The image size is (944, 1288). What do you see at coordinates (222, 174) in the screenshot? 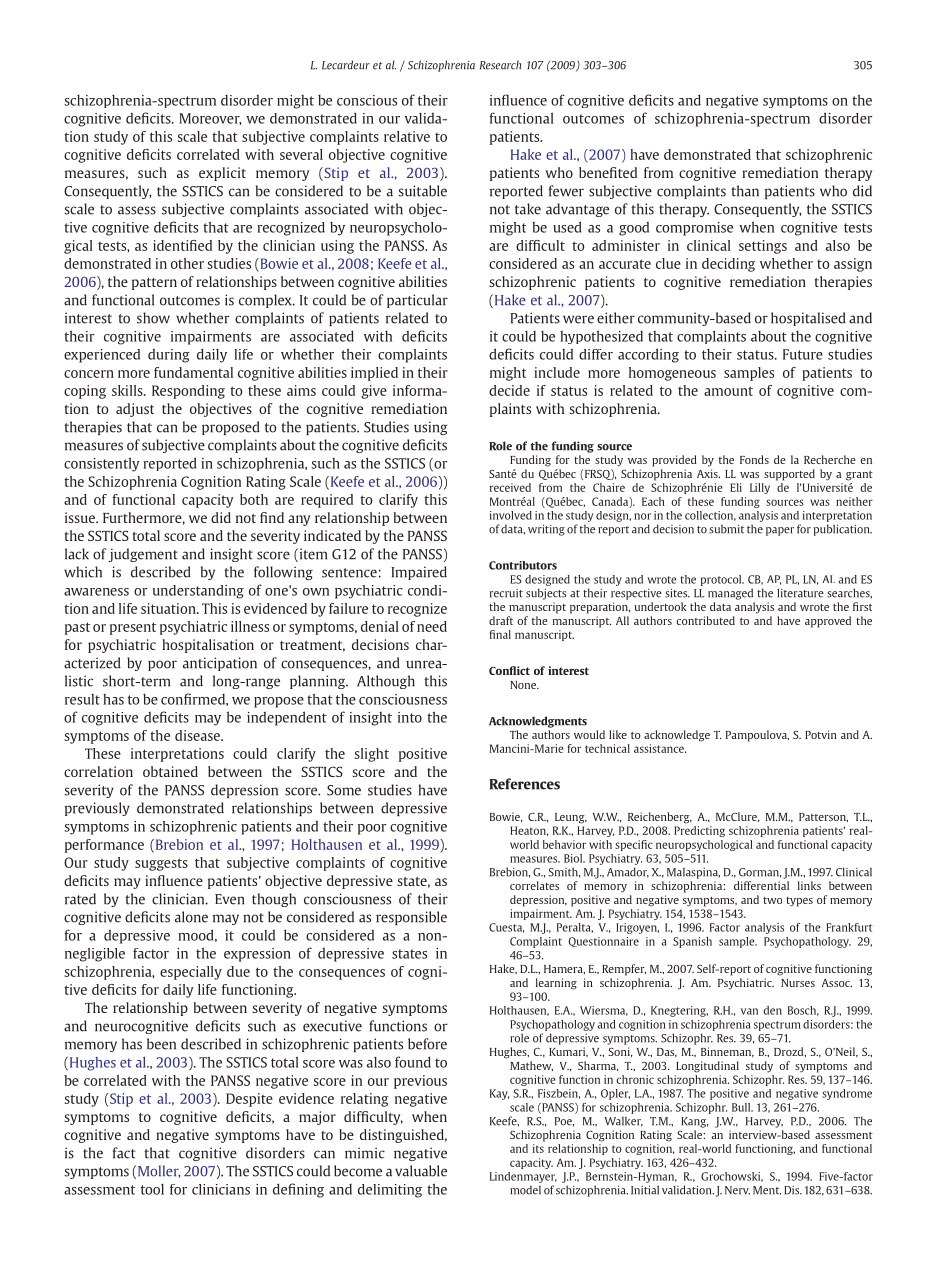
I see `explicit` at bounding box center [222, 174].
